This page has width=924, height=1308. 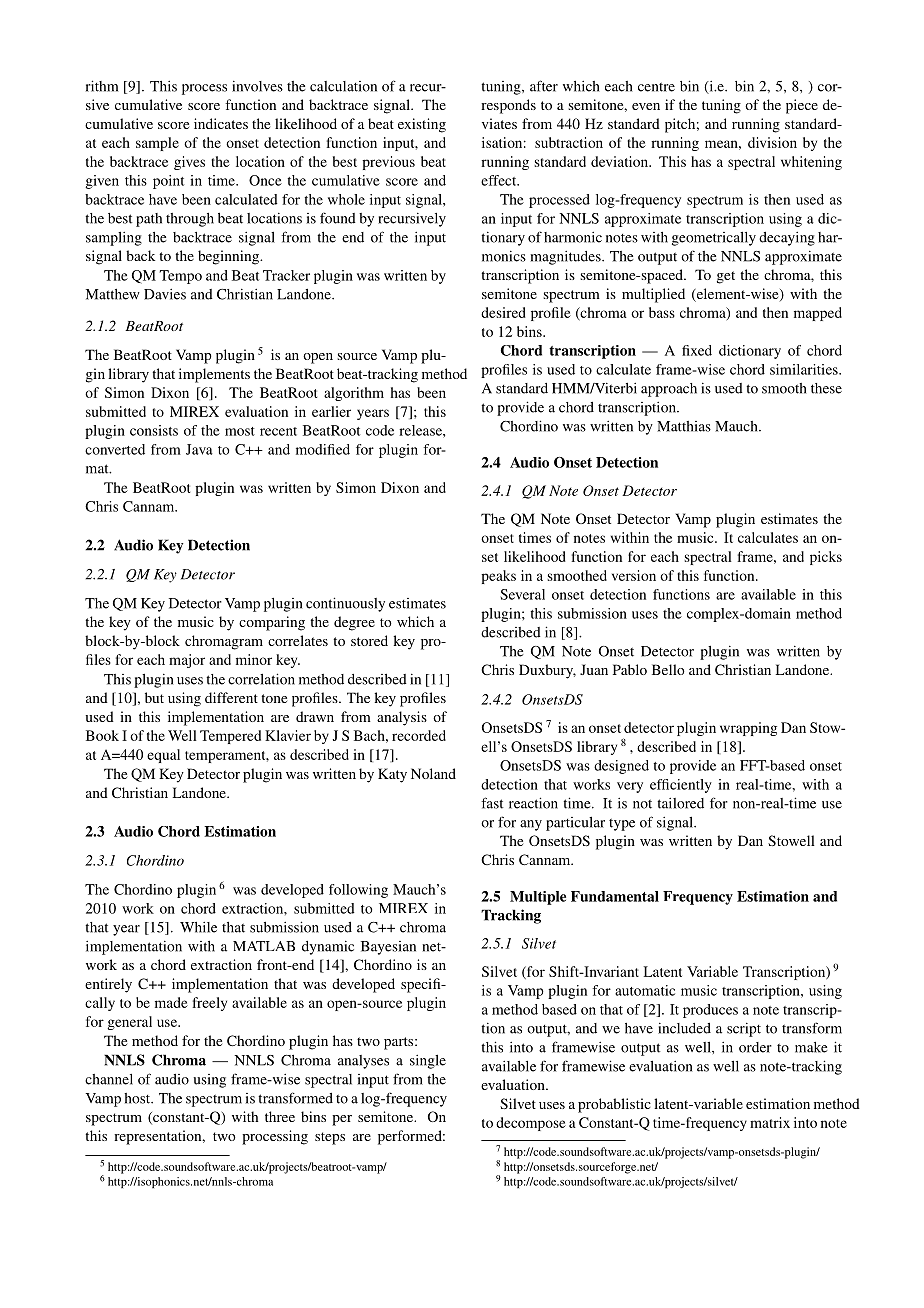 What do you see at coordinates (221, 123) in the page?
I see `indicates` at bounding box center [221, 123].
